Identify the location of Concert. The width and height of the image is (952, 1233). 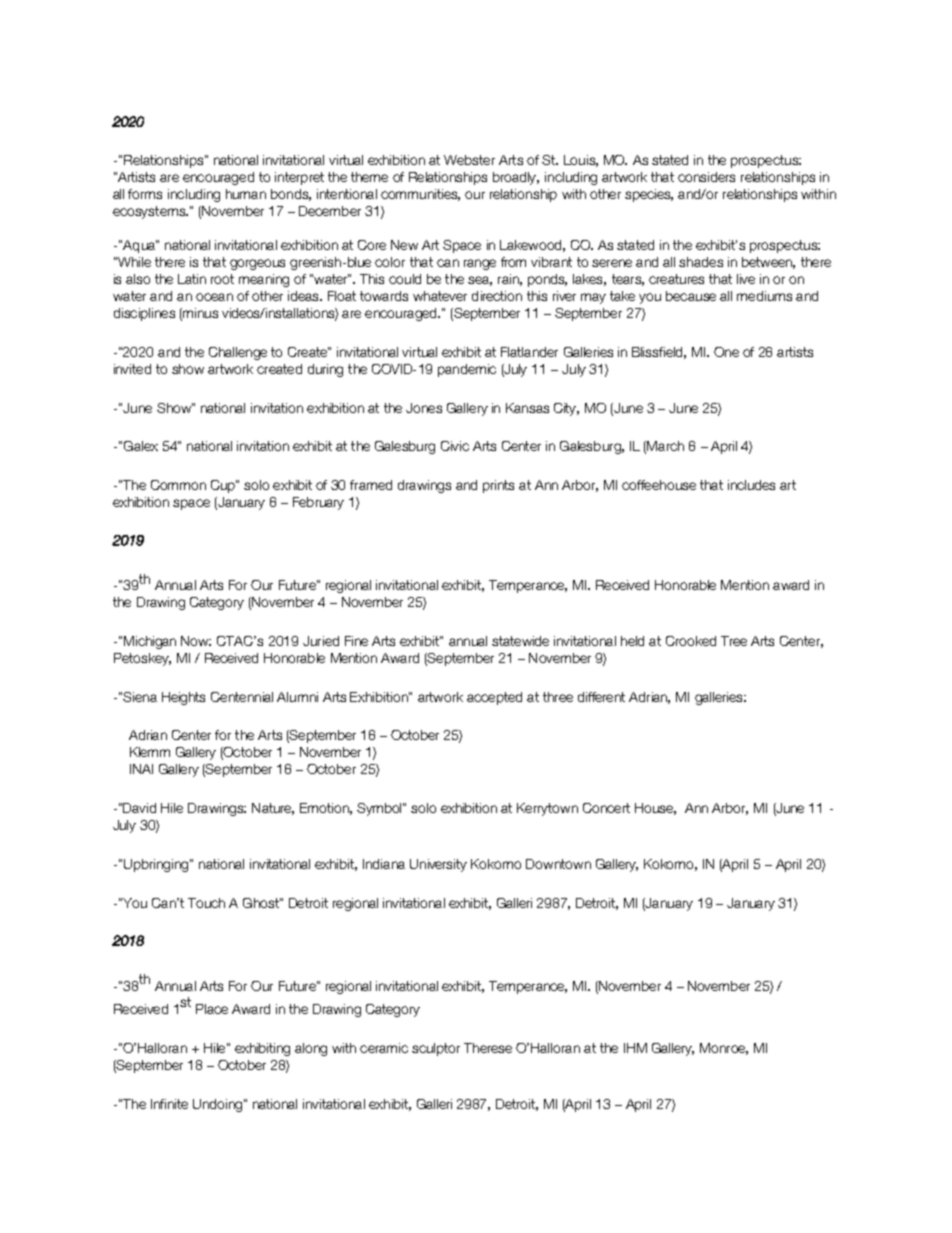
(606, 808).
